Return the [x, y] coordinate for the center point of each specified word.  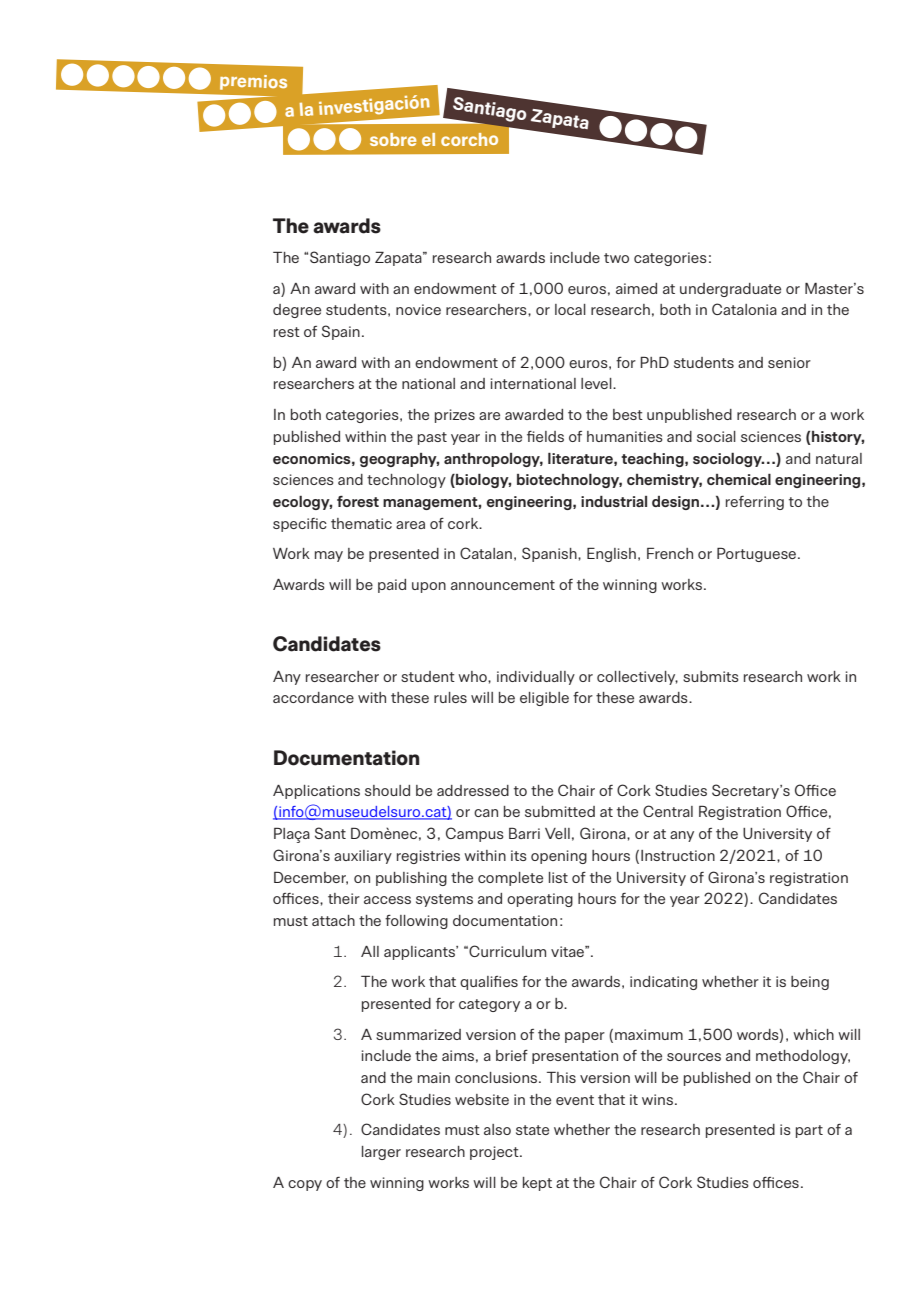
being [810, 983]
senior [789, 362]
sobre [393, 139]
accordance [313, 697]
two [616, 258]
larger [381, 1153]
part [809, 1131]
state [532, 1130]
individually [536, 678]
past [432, 438]
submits [711, 676]
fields [545, 436]
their [344, 898]
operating [540, 900]
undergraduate [730, 290]
